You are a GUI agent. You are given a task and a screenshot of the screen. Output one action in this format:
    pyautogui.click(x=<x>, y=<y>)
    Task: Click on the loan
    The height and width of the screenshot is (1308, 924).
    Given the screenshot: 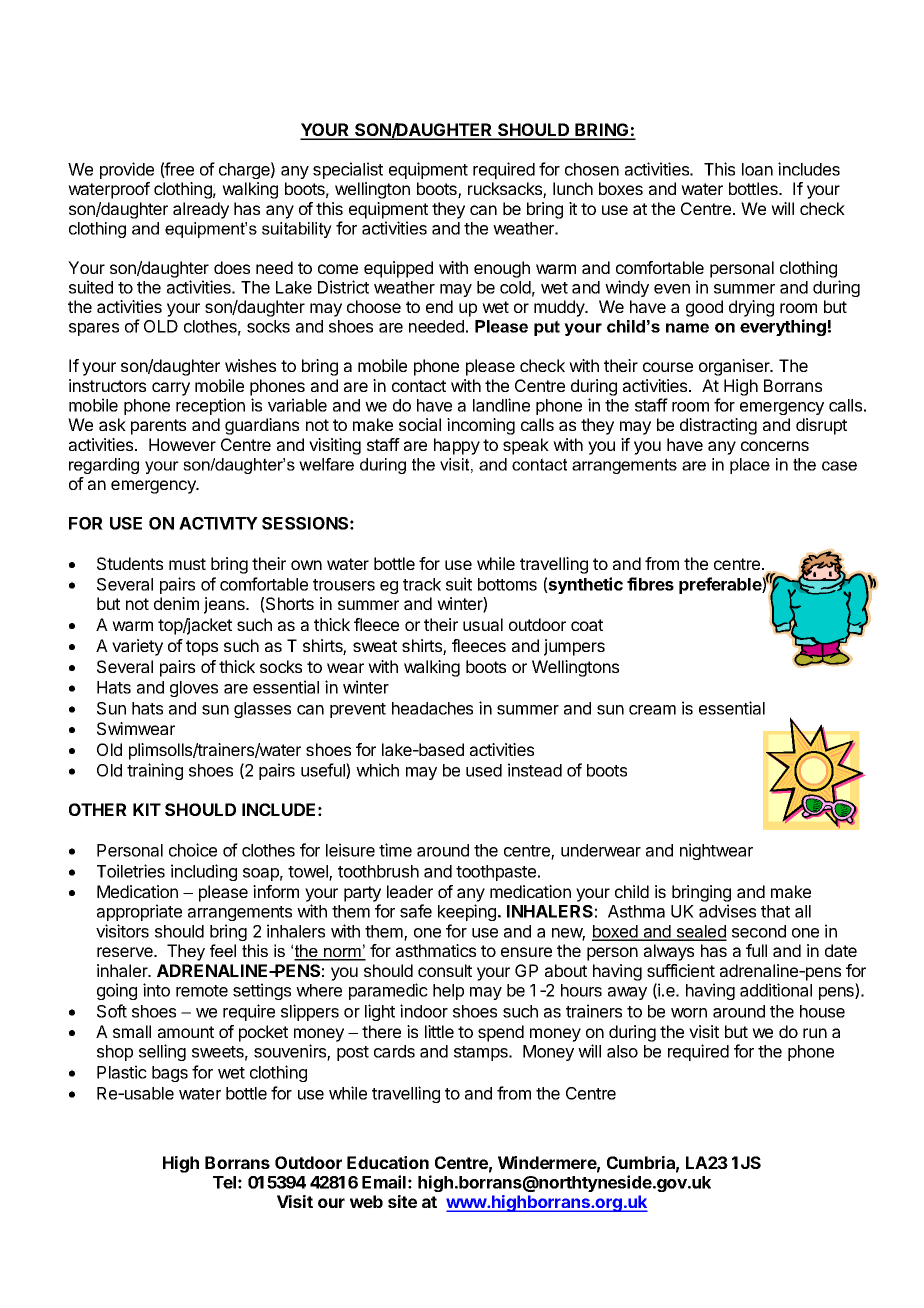 What is the action you would take?
    pyautogui.click(x=757, y=169)
